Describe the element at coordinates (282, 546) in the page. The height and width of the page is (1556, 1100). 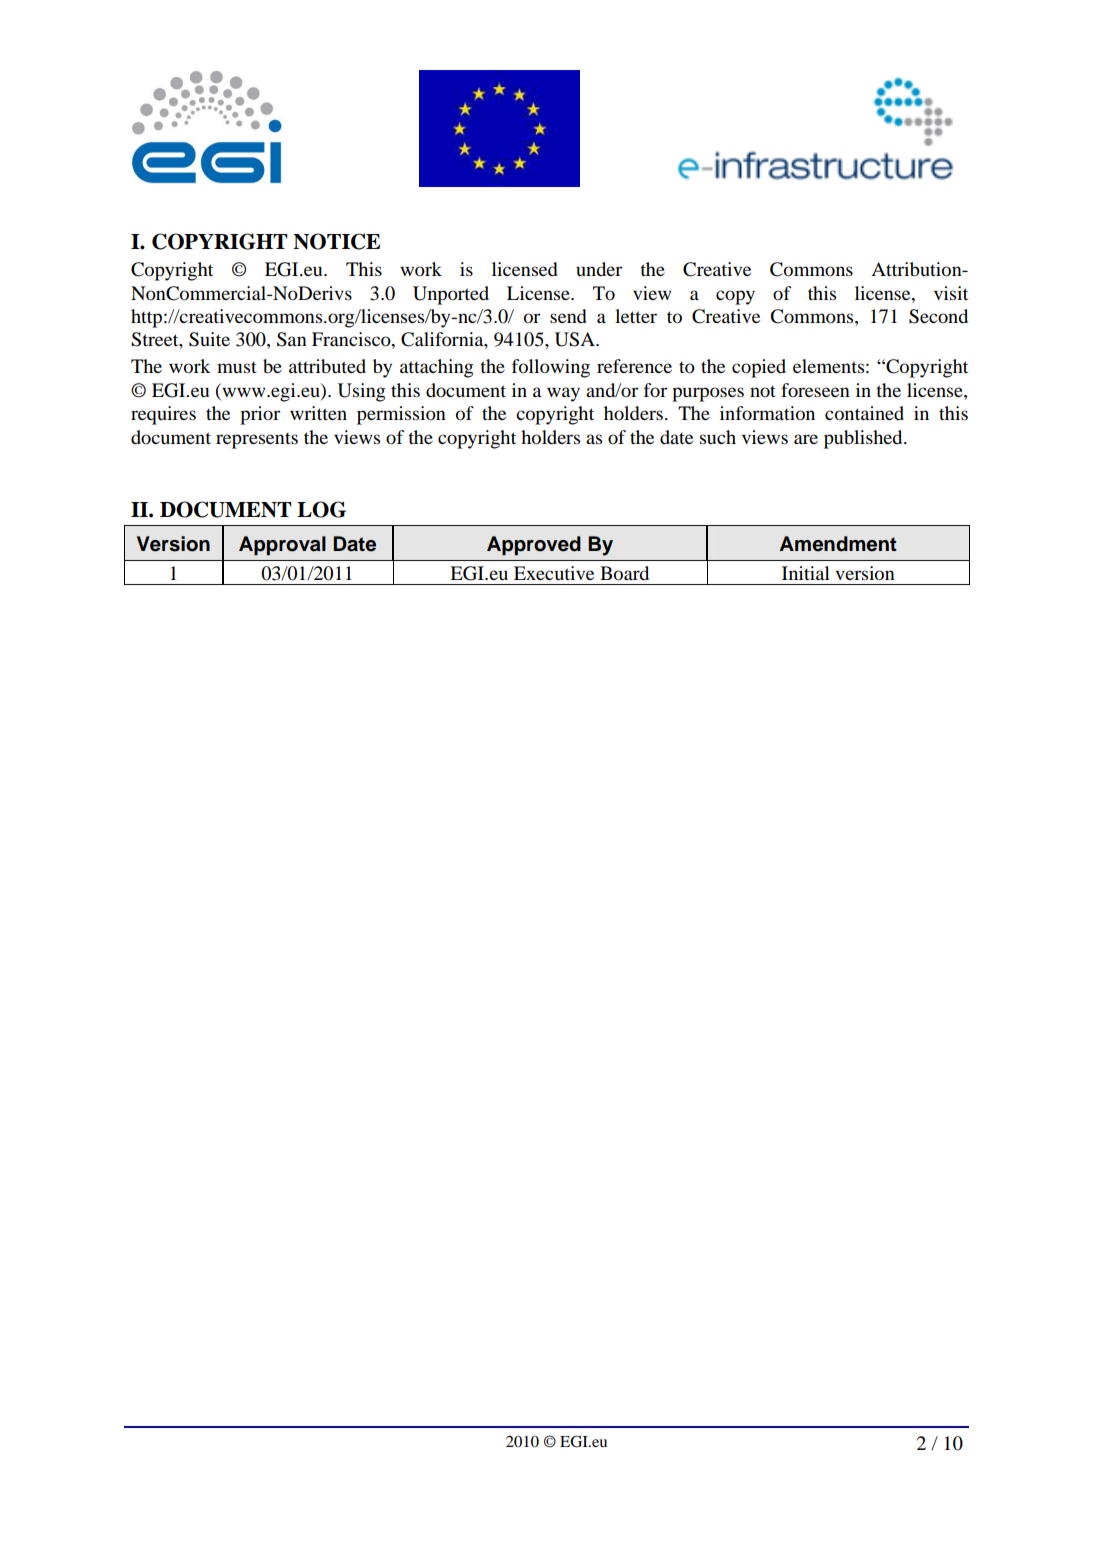
I see `Approval` at that location.
